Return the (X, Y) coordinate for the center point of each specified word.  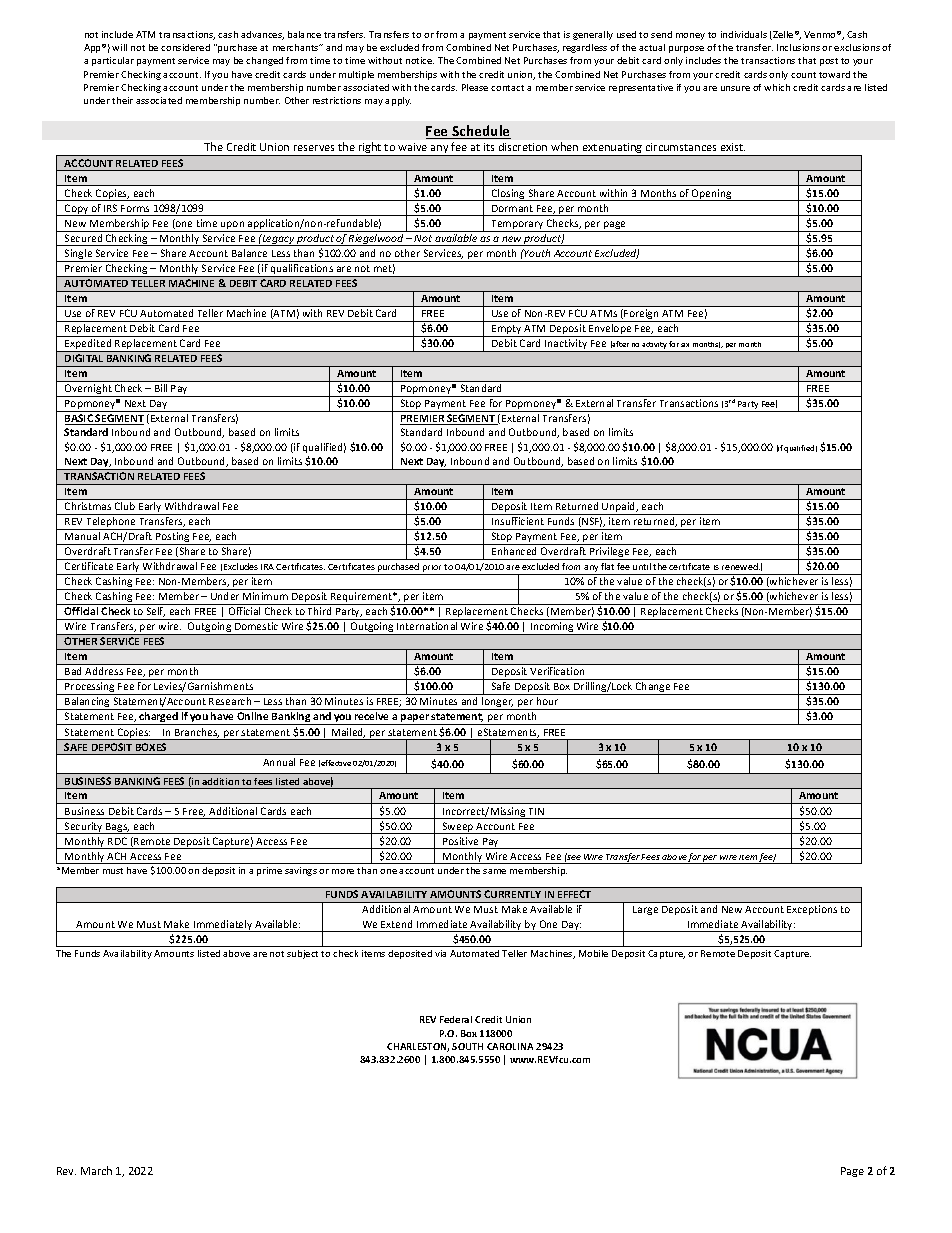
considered (185, 47)
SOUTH (467, 1046)
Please (475, 87)
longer (497, 703)
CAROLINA (510, 1046)
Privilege (610, 553)
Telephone (111, 523)
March (96, 1170)
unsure (735, 88)
